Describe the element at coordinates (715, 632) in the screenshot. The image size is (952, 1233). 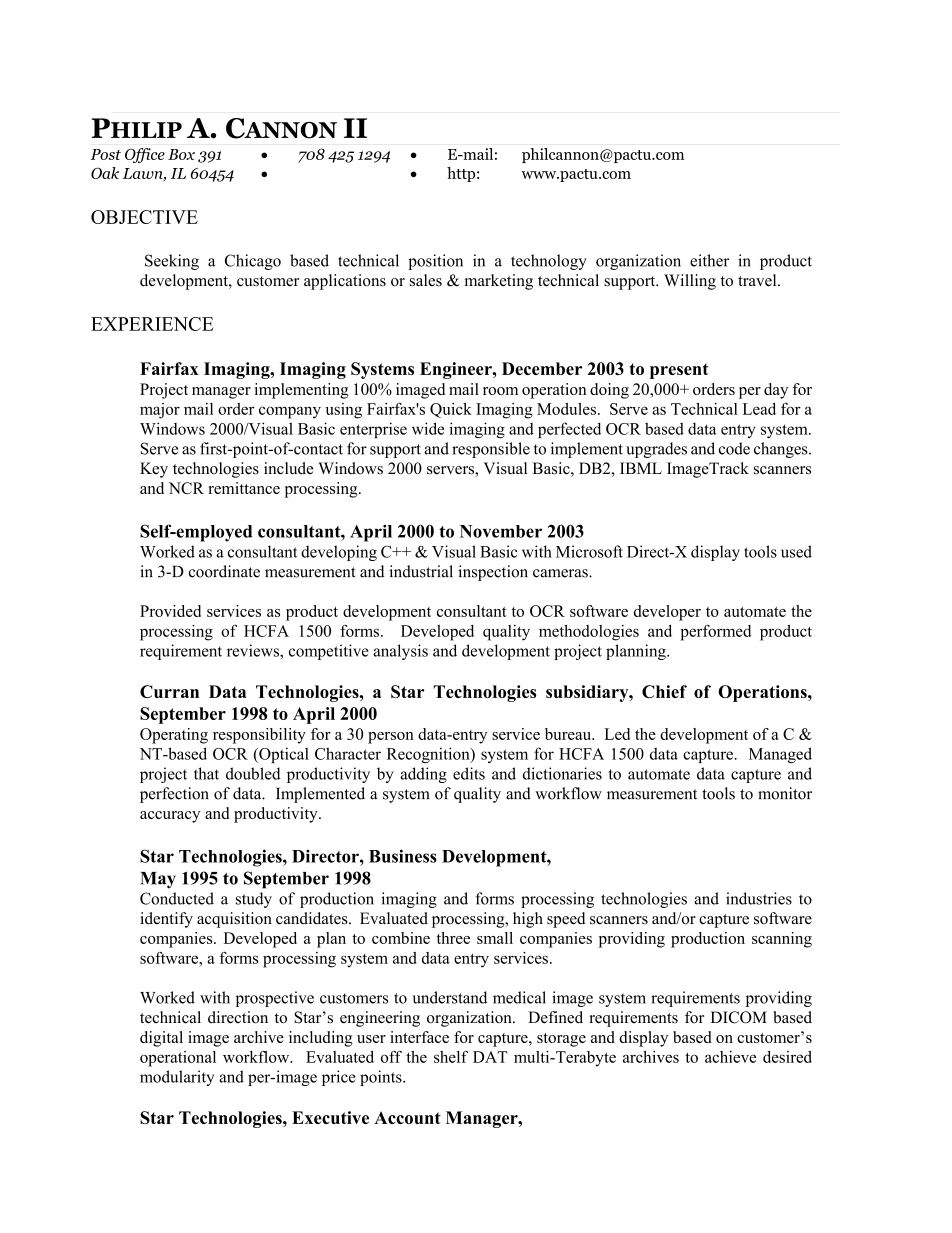
I see `performed` at that location.
